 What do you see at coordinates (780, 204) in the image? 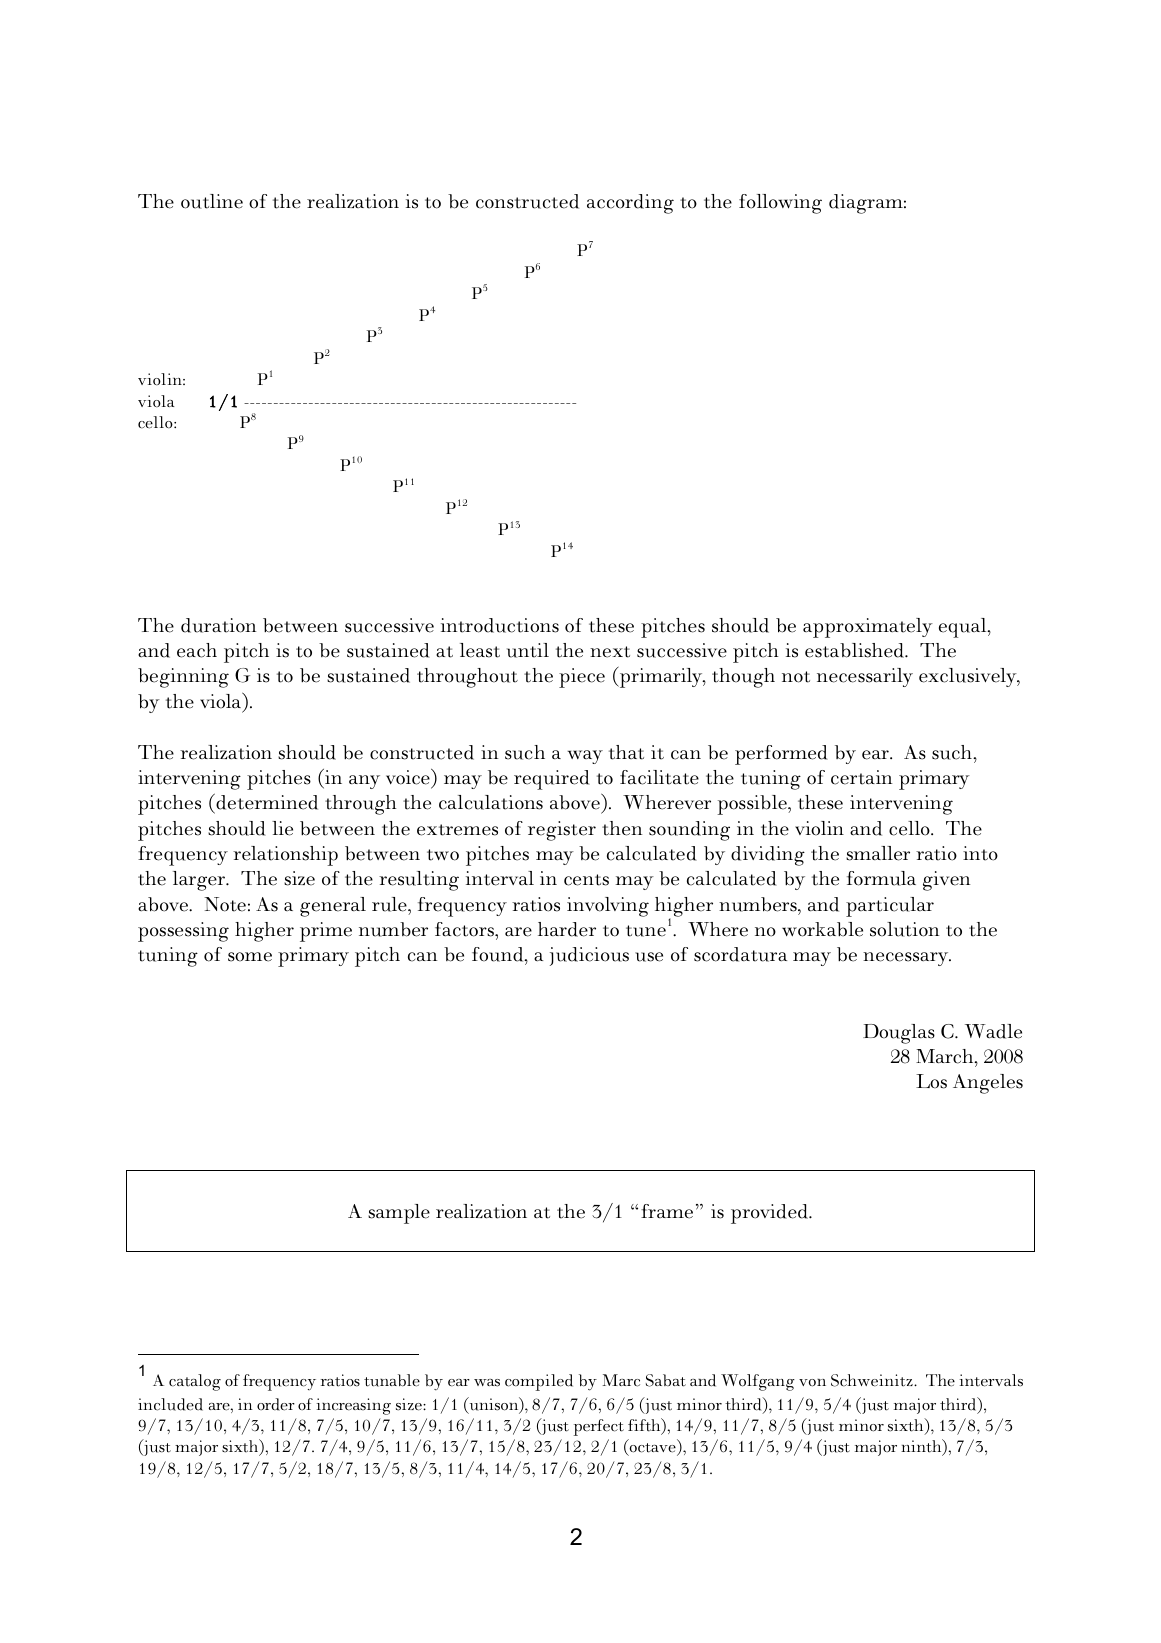
I see `following` at bounding box center [780, 204].
